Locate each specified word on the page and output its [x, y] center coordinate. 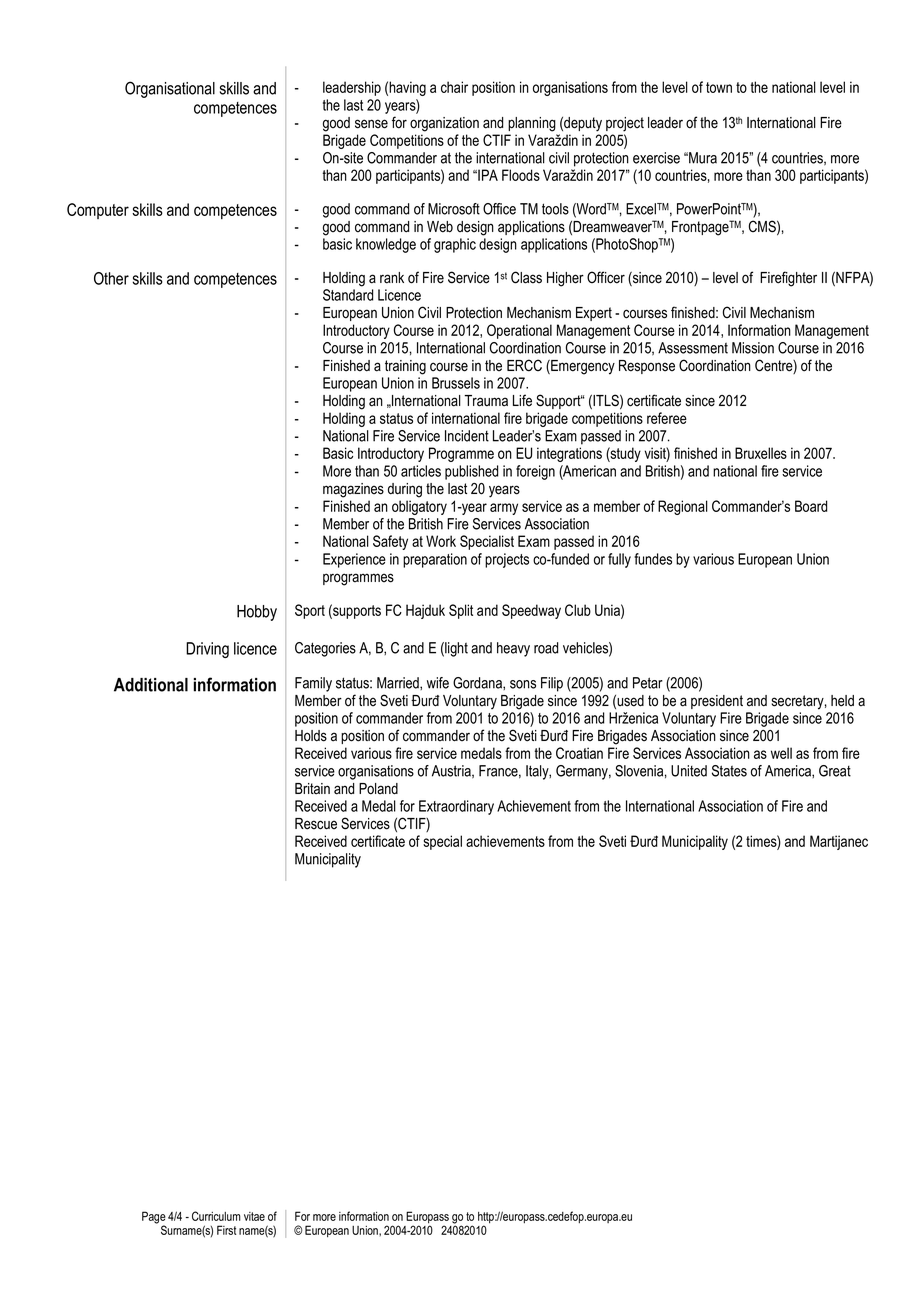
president [717, 702]
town [719, 87]
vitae [254, 1216]
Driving [207, 650]
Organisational [170, 89]
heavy [513, 649]
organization [444, 124]
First [226, 1230]
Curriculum [216, 1216]
